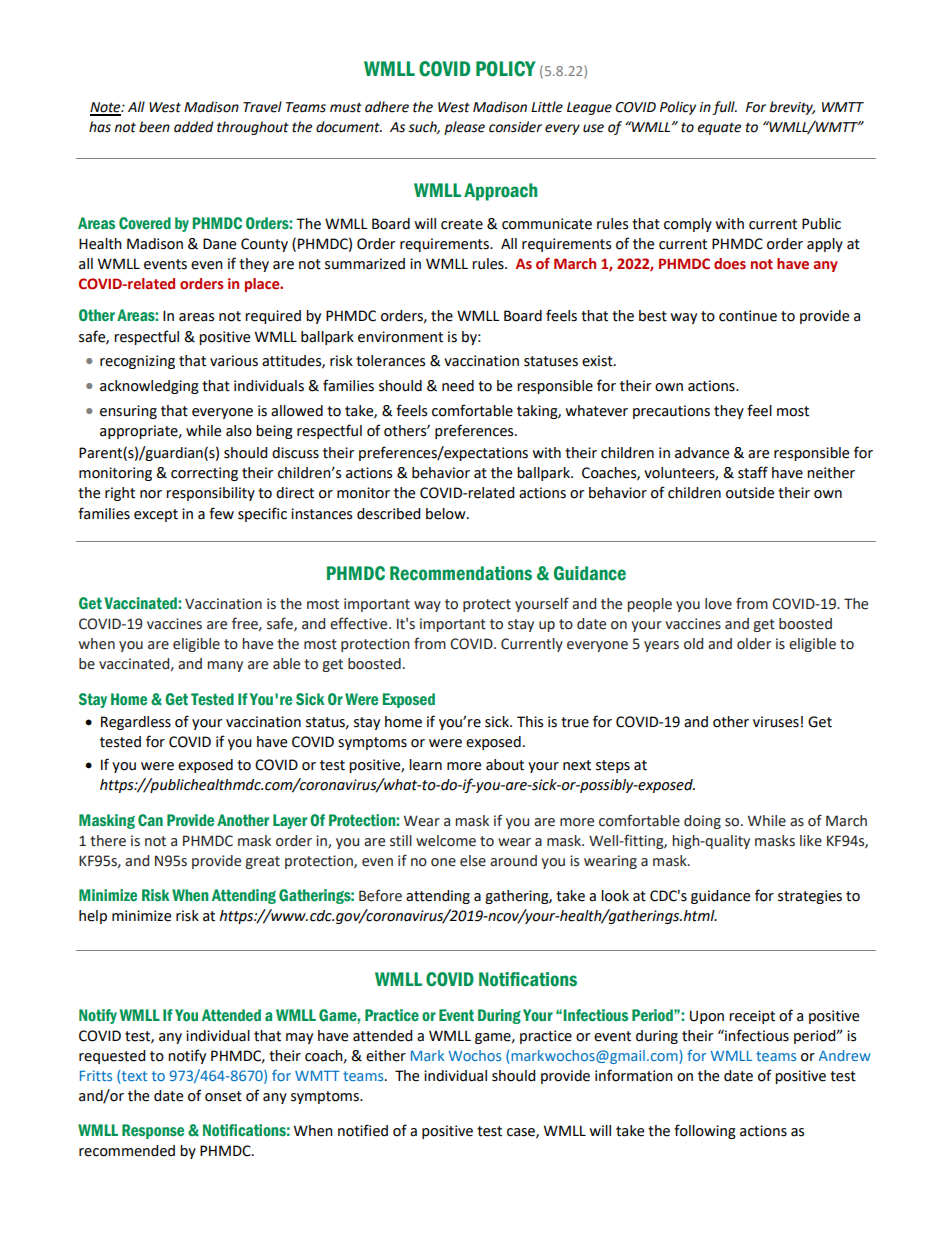 Image resolution: width=952 pixels, height=1233 pixels. Describe the element at coordinates (363, 1130) in the screenshot. I see `notified` at that location.
